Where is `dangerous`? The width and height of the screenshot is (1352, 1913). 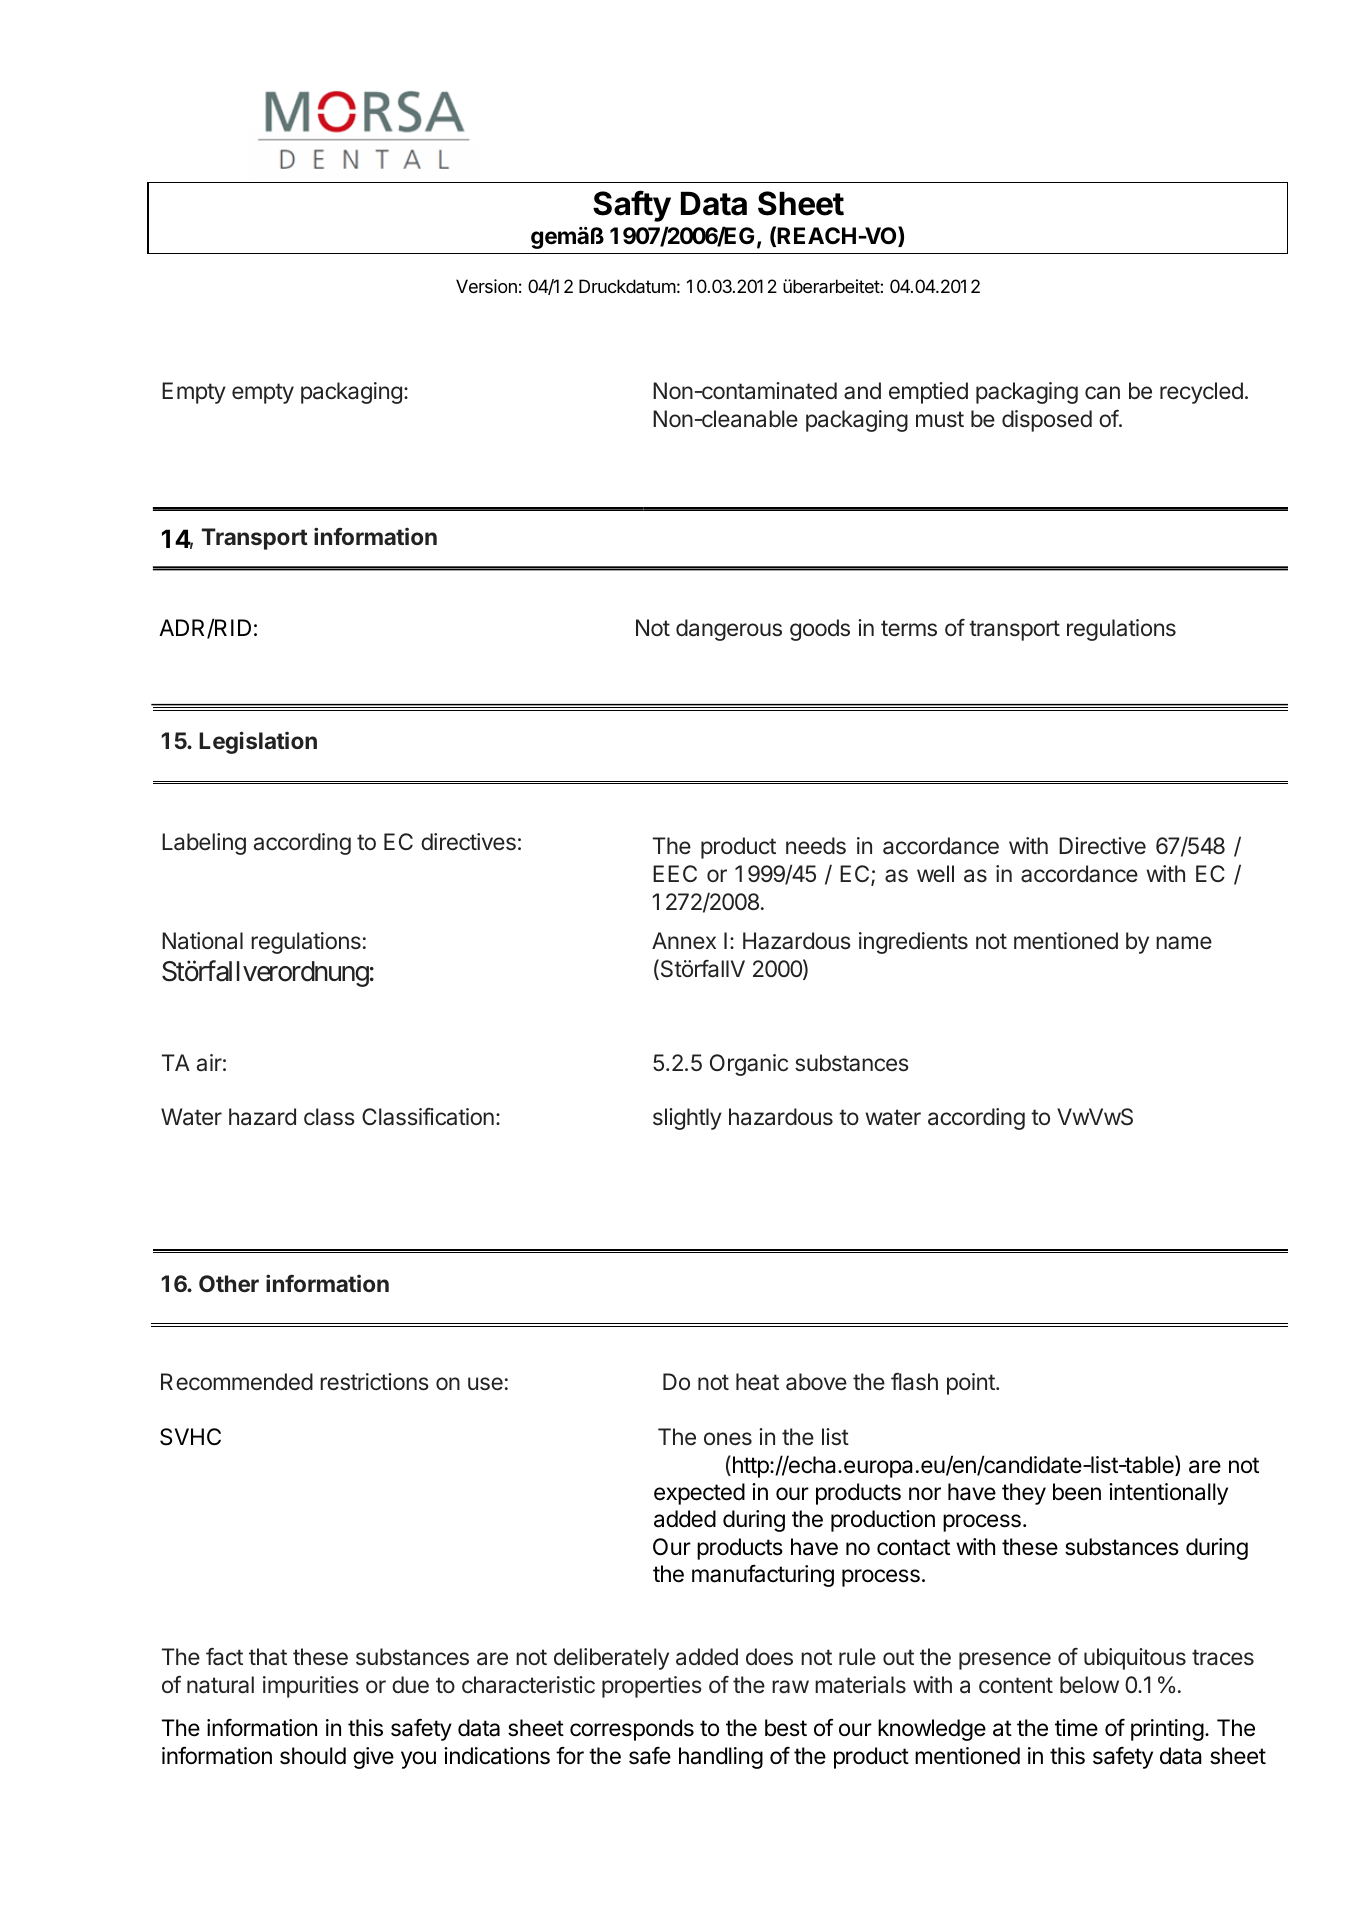 dangerous is located at coordinates (729, 630).
